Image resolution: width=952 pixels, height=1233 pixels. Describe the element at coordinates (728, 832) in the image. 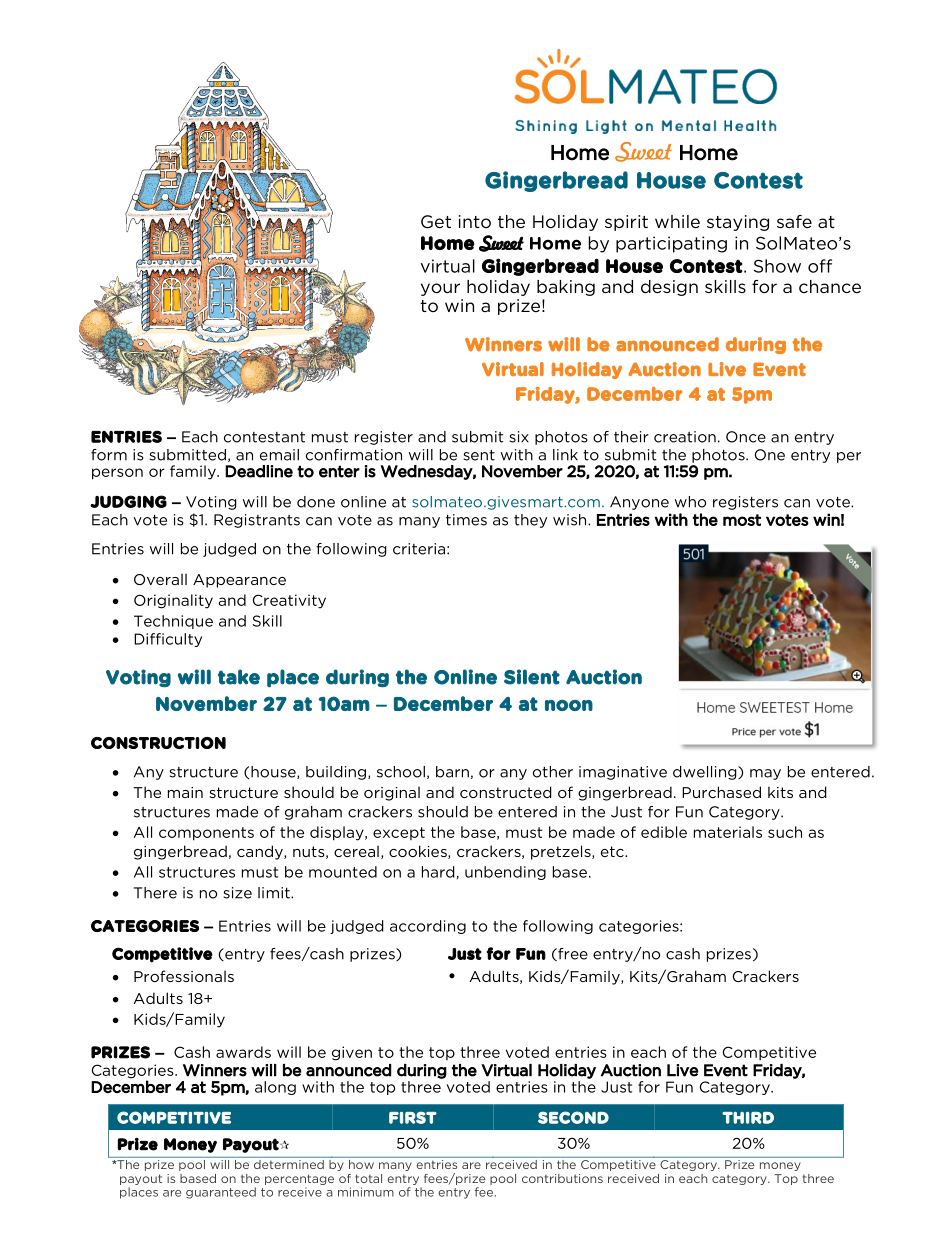

I see `materials` at that location.
